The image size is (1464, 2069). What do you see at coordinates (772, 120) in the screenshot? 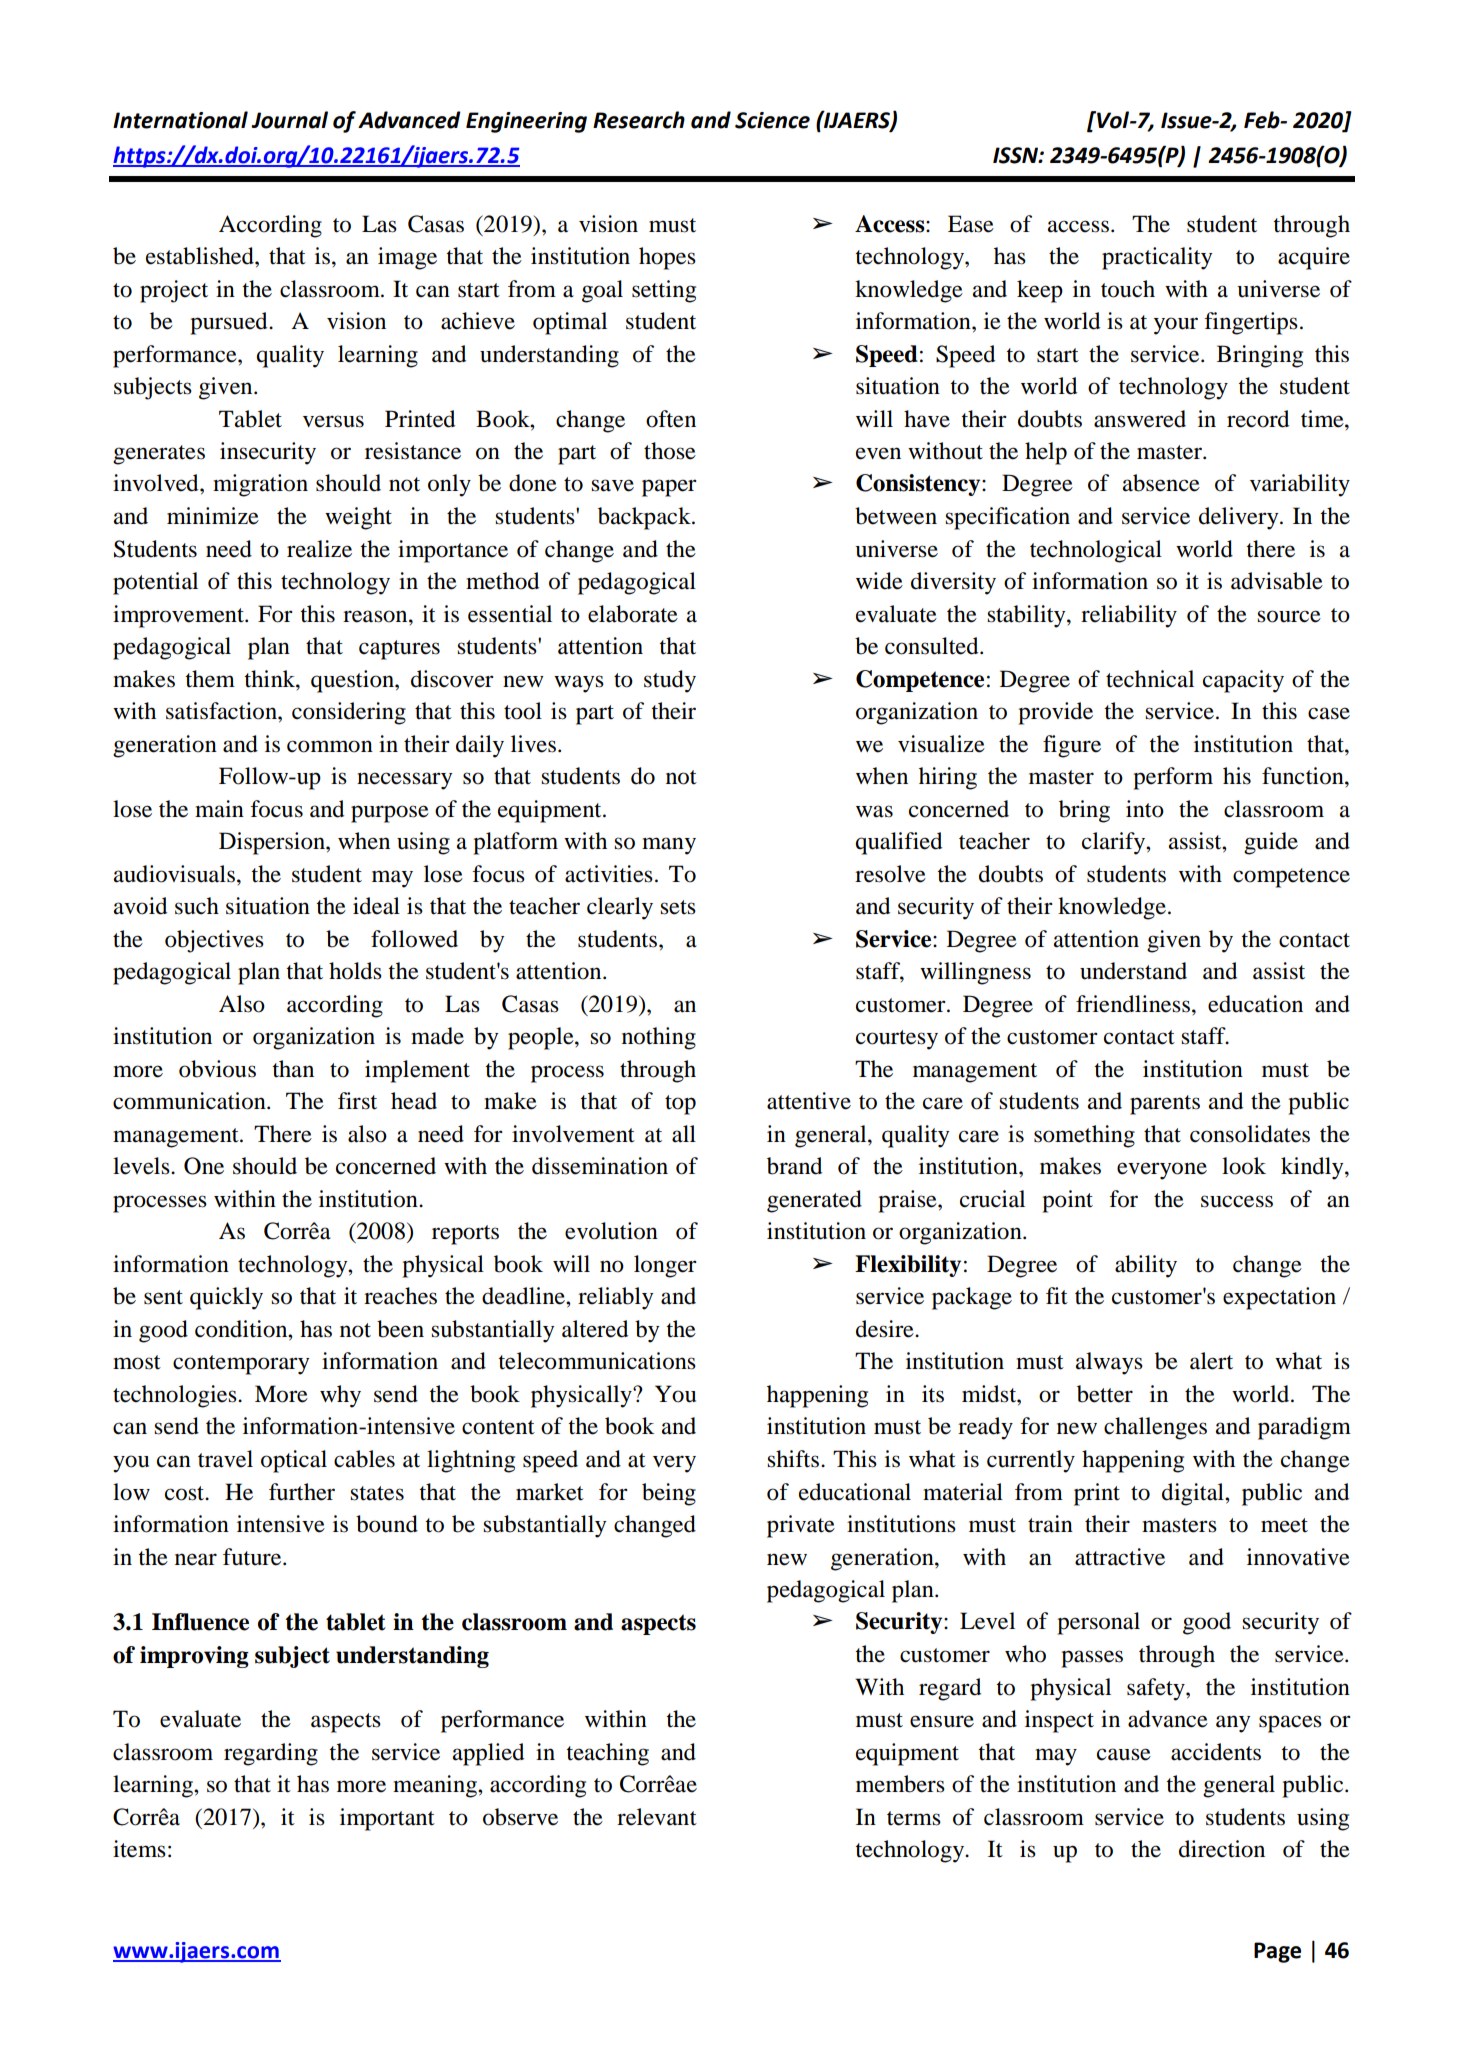
I see `Science` at bounding box center [772, 120].
